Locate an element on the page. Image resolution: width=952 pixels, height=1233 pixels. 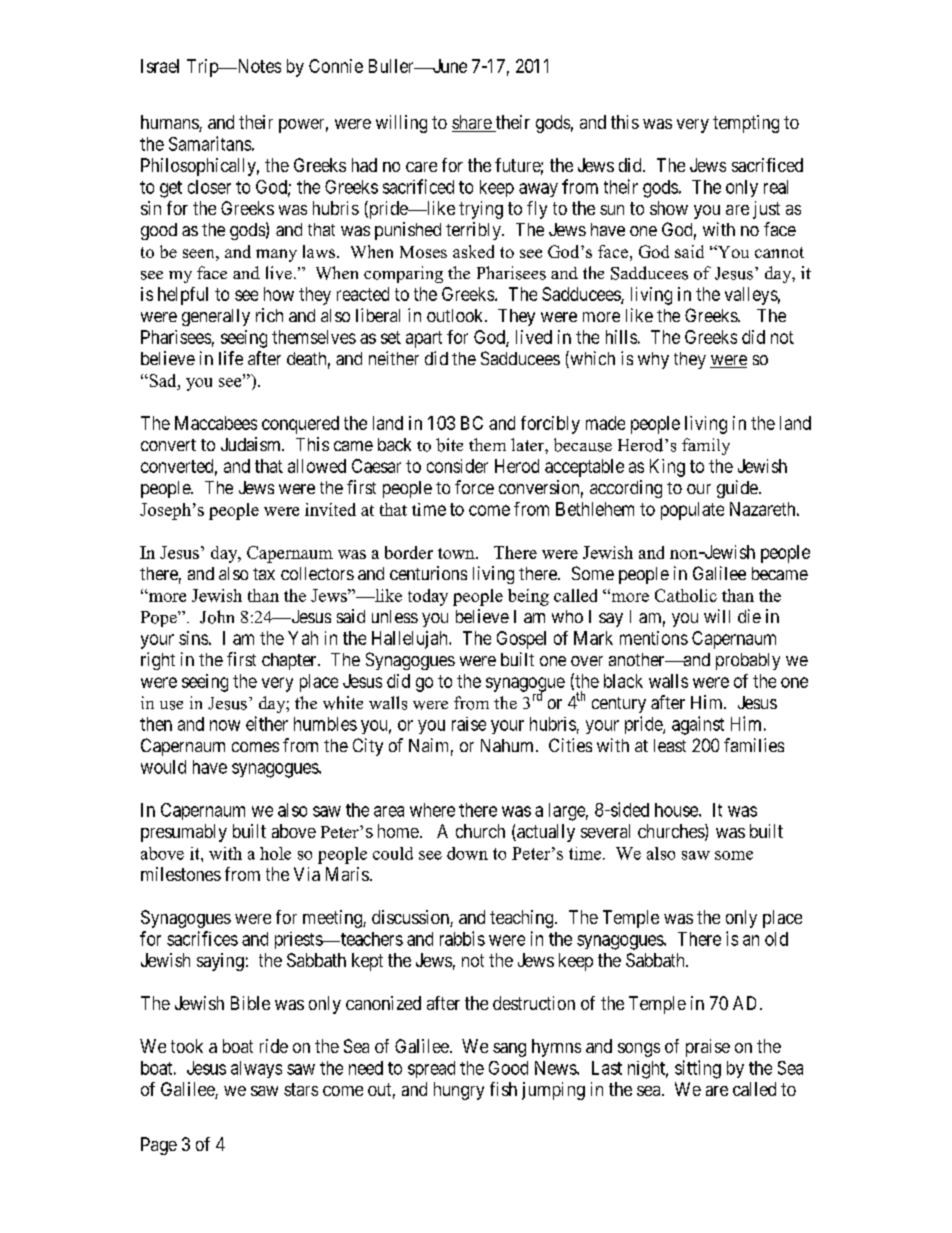
outlook is located at coordinates (456, 315).
